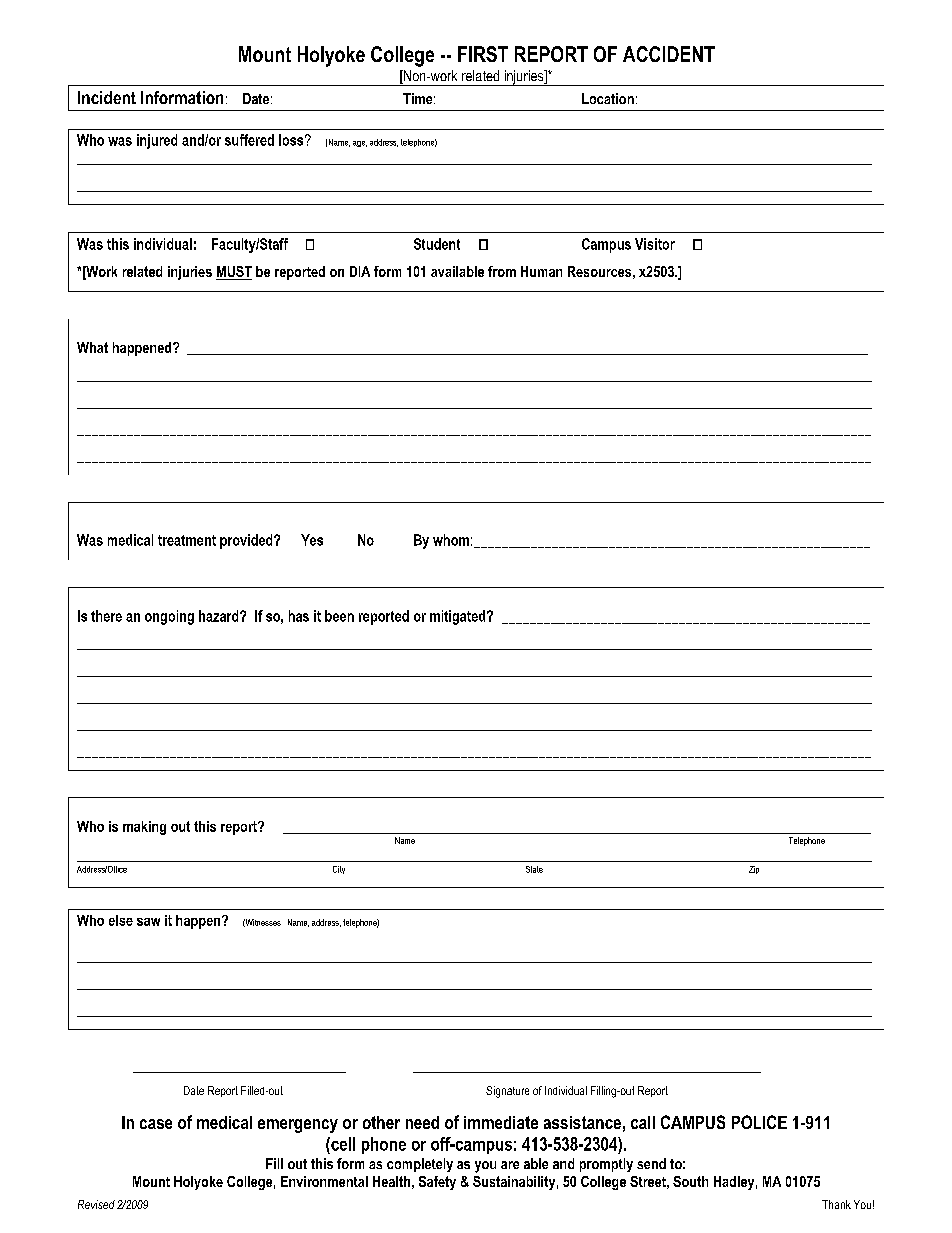 This page has height=1233, width=952. What do you see at coordinates (754, 870) in the page?
I see `Zip` at bounding box center [754, 870].
